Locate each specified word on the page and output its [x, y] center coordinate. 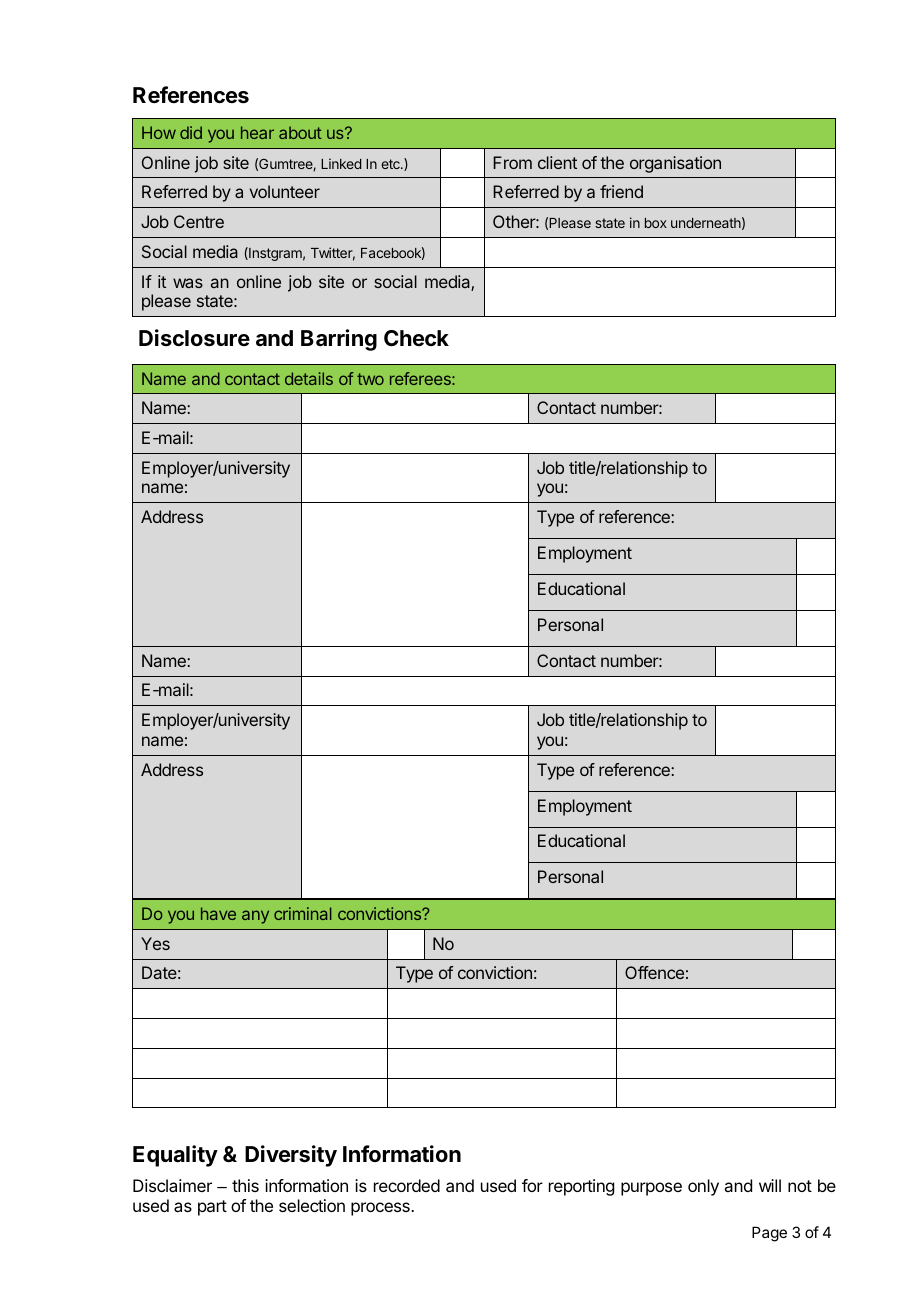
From [512, 162]
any [255, 917]
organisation [675, 164]
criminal [302, 913]
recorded [407, 1185]
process [381, 1209]
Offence [654, 972]
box [656, 223]
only [703, 1187]
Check [416, 338]
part [212, 1208]
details [309, 378]
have [218, 913]
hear [257, 132]
